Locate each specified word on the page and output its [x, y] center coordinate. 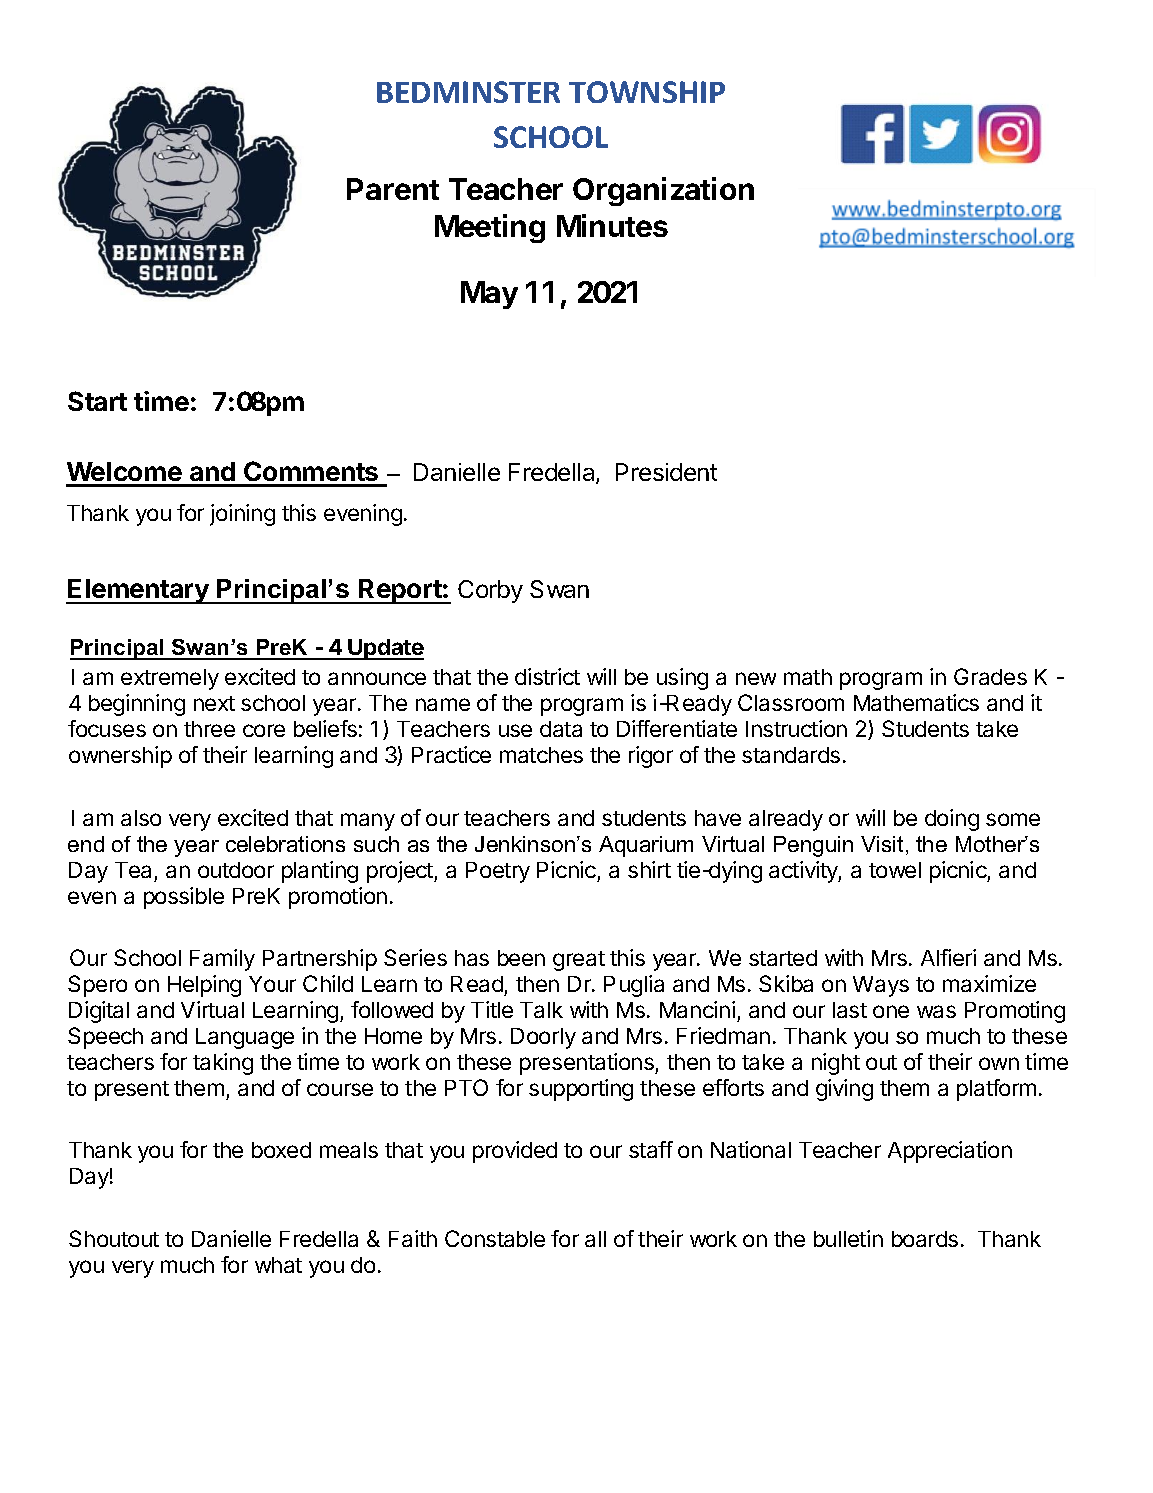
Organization [663, 191]
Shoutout [114, 1238]
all [595, 1239]
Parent [393, 189]
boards [925, 1239]
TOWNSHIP [647, 92]
